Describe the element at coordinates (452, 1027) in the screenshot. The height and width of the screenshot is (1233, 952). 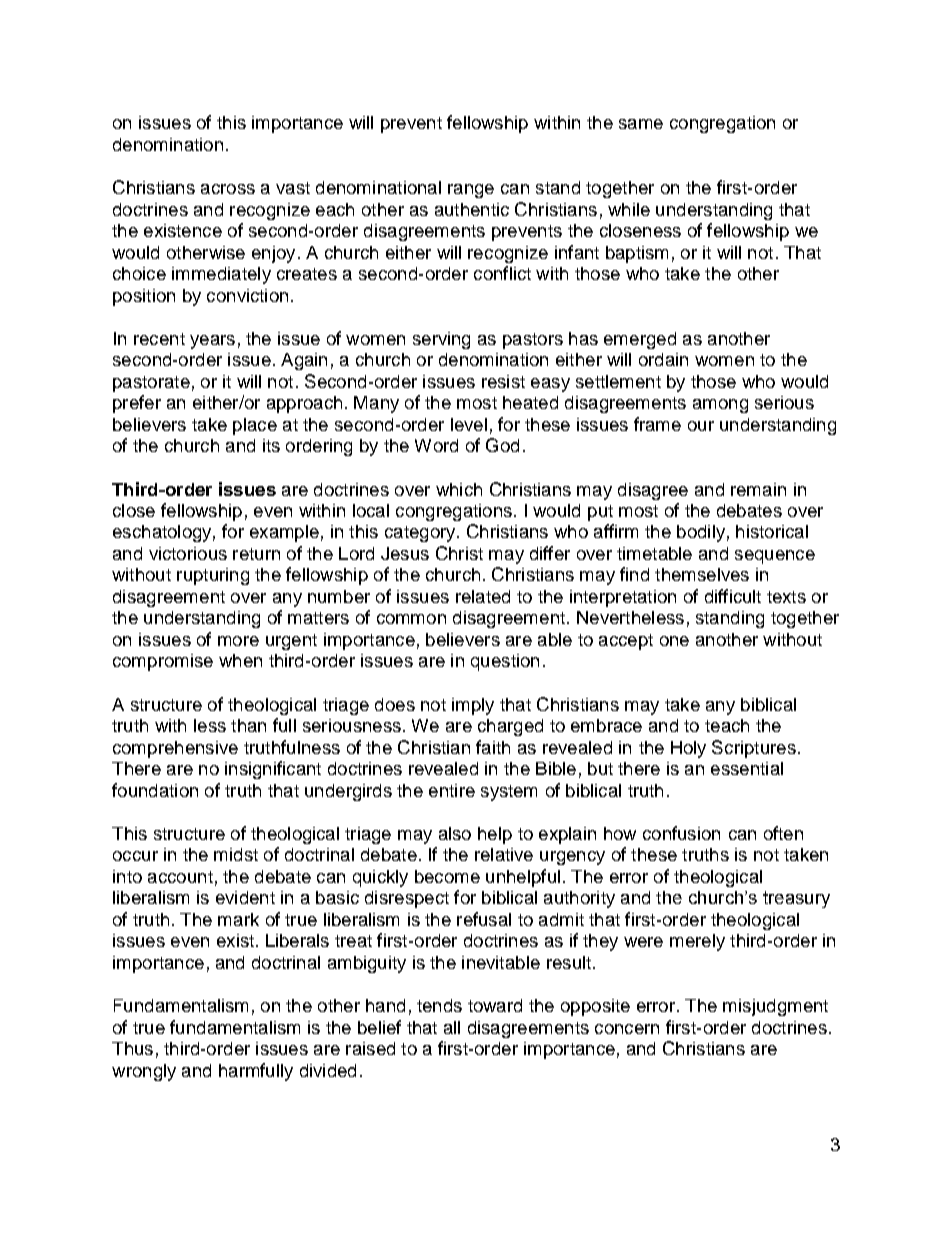
I see `all` at that location.
